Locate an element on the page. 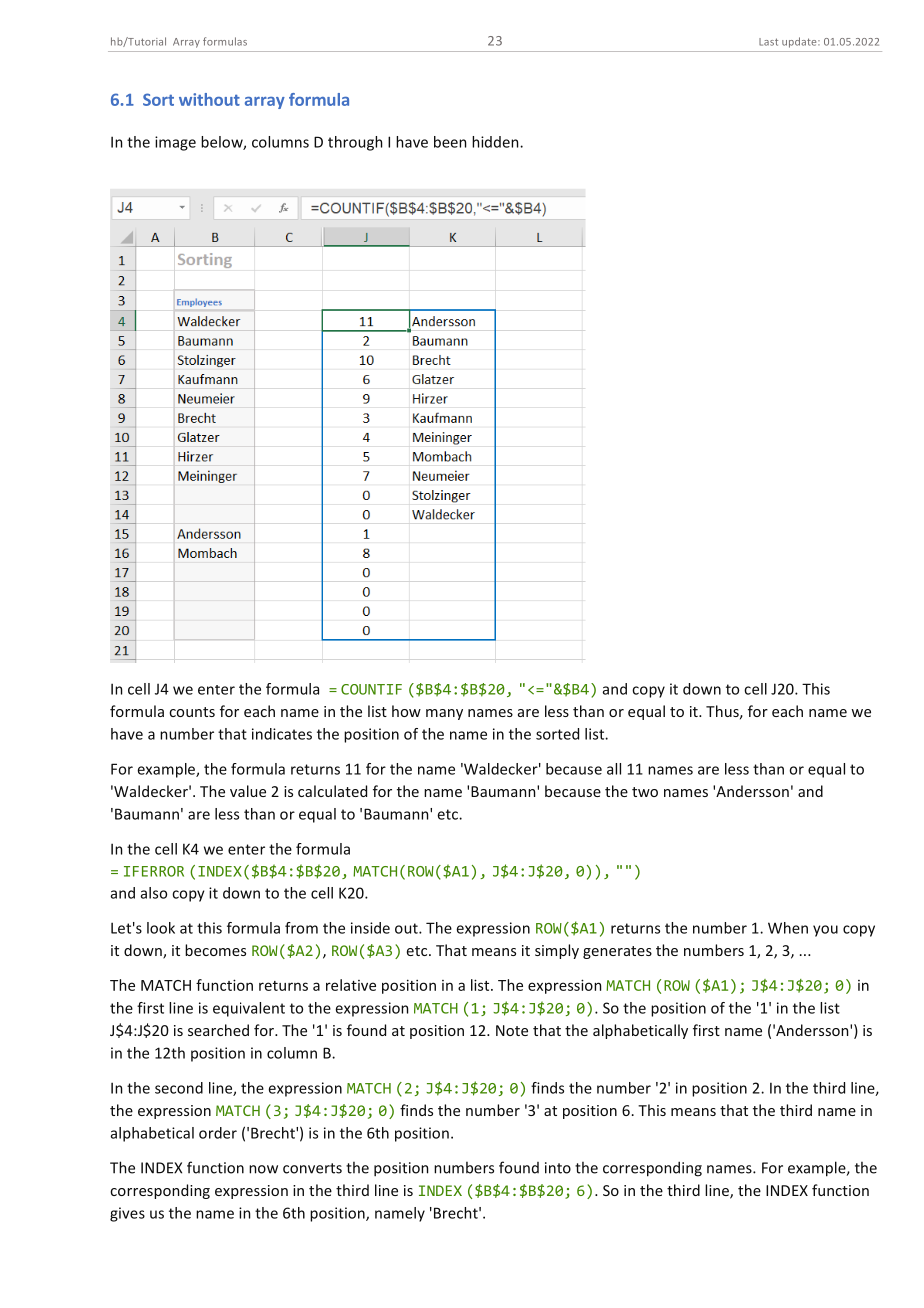  many is located at coordinates (444, 714).
